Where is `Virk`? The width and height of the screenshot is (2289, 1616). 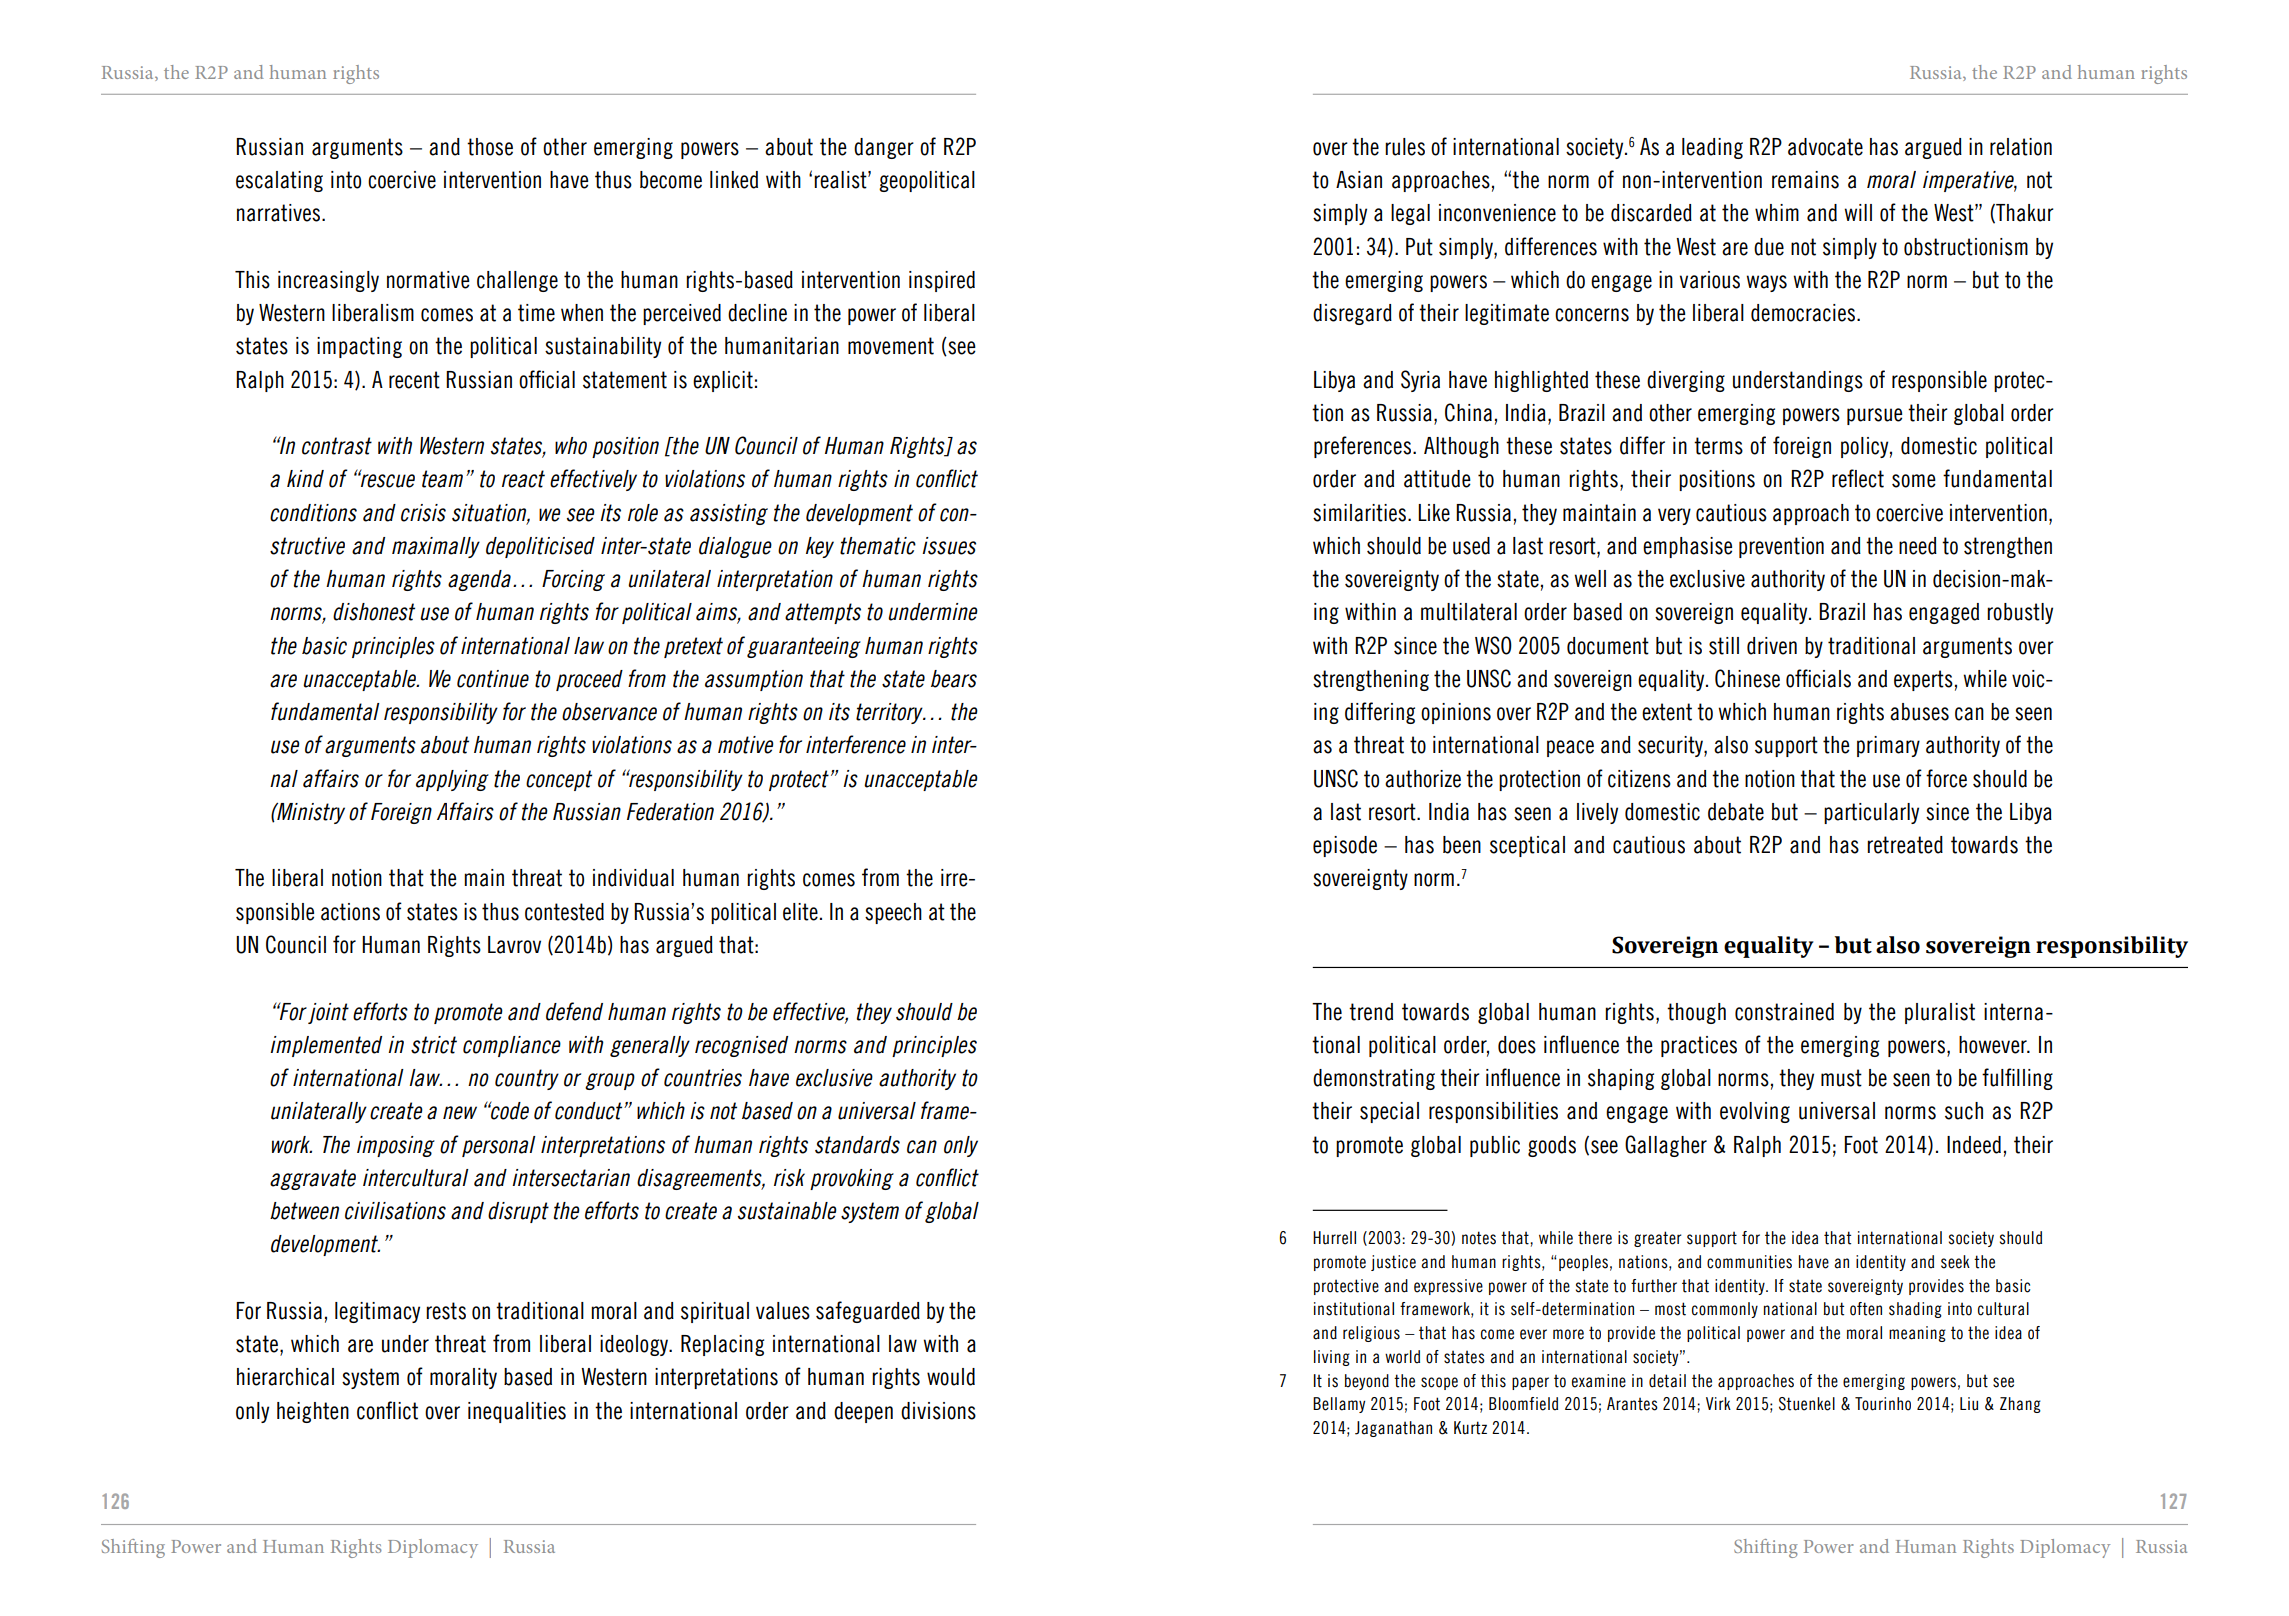 Virk is located at coordinates (1718, 1403).
